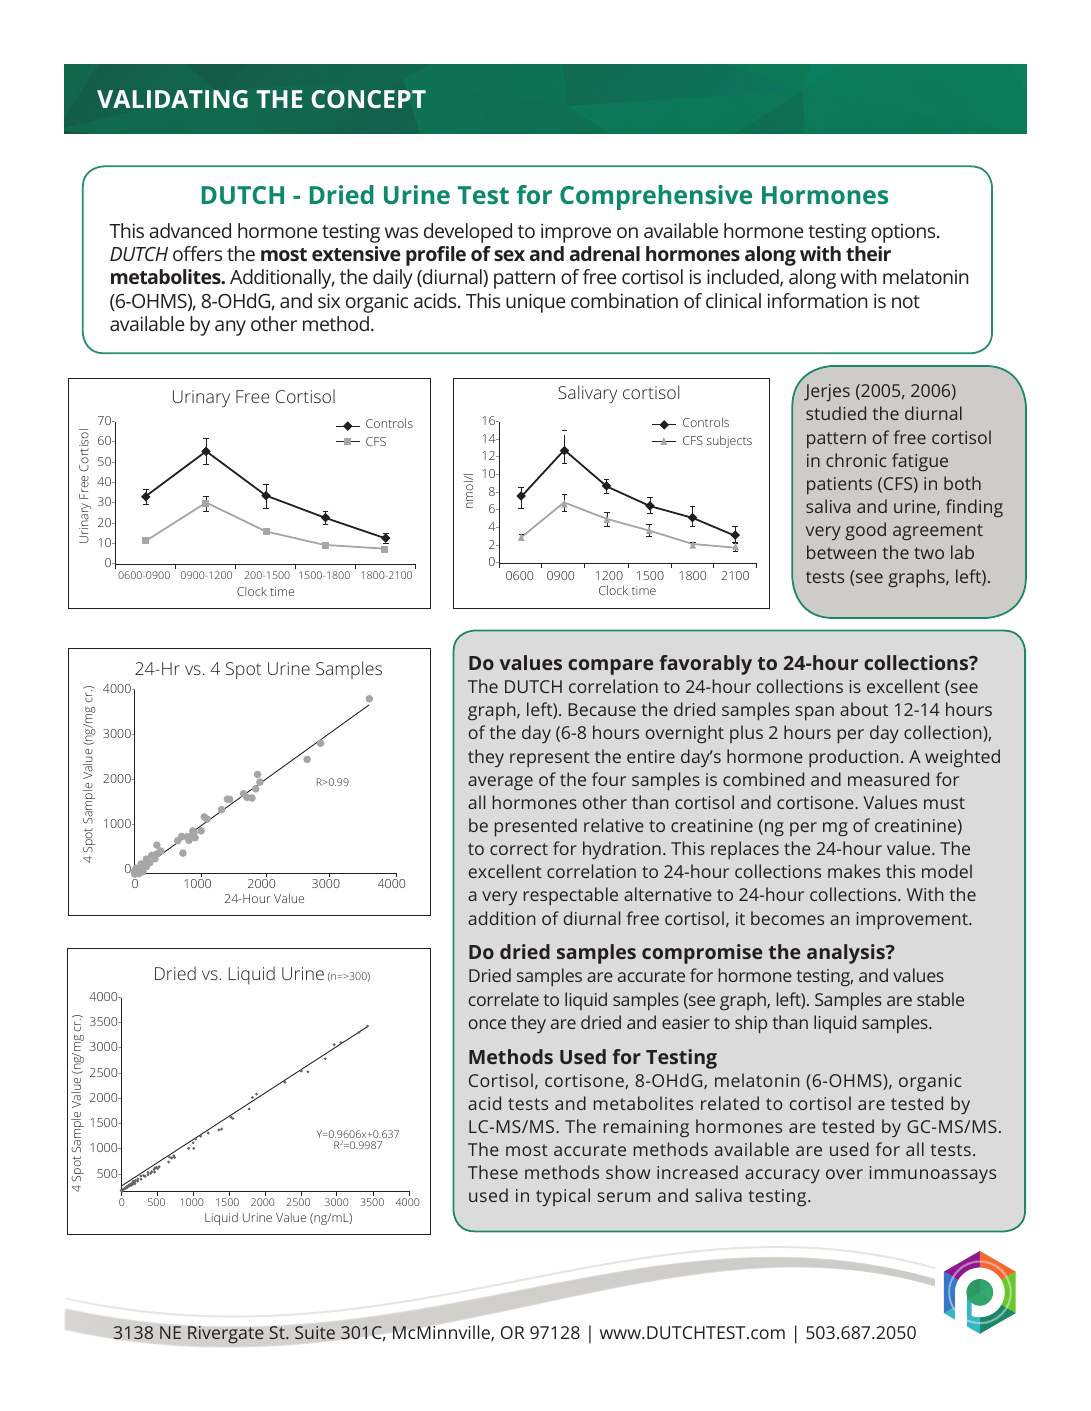 This screenshot has width=1091, height=1411. What do you see at coordinates (656, 197) in the screenshot?
I see `Comprehensive` at bounding box center [656, 197].
